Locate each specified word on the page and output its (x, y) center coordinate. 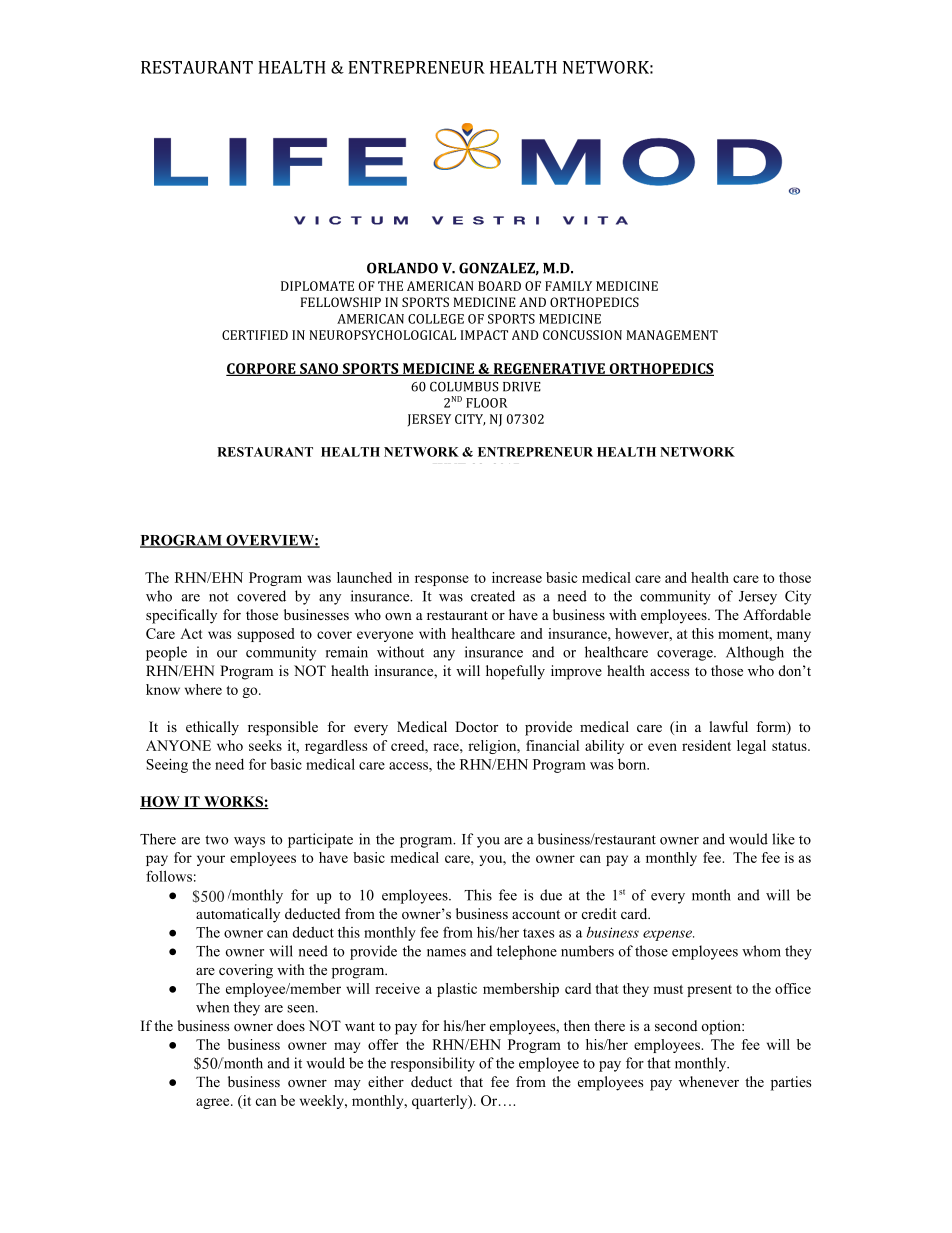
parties (791, 1083)
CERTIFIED (255, 335)
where (203, 689)
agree (214, 1103)
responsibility (433, 1064)
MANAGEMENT (672, 335)
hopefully (515, 672)
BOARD (499, 286)
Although (755, 653)
